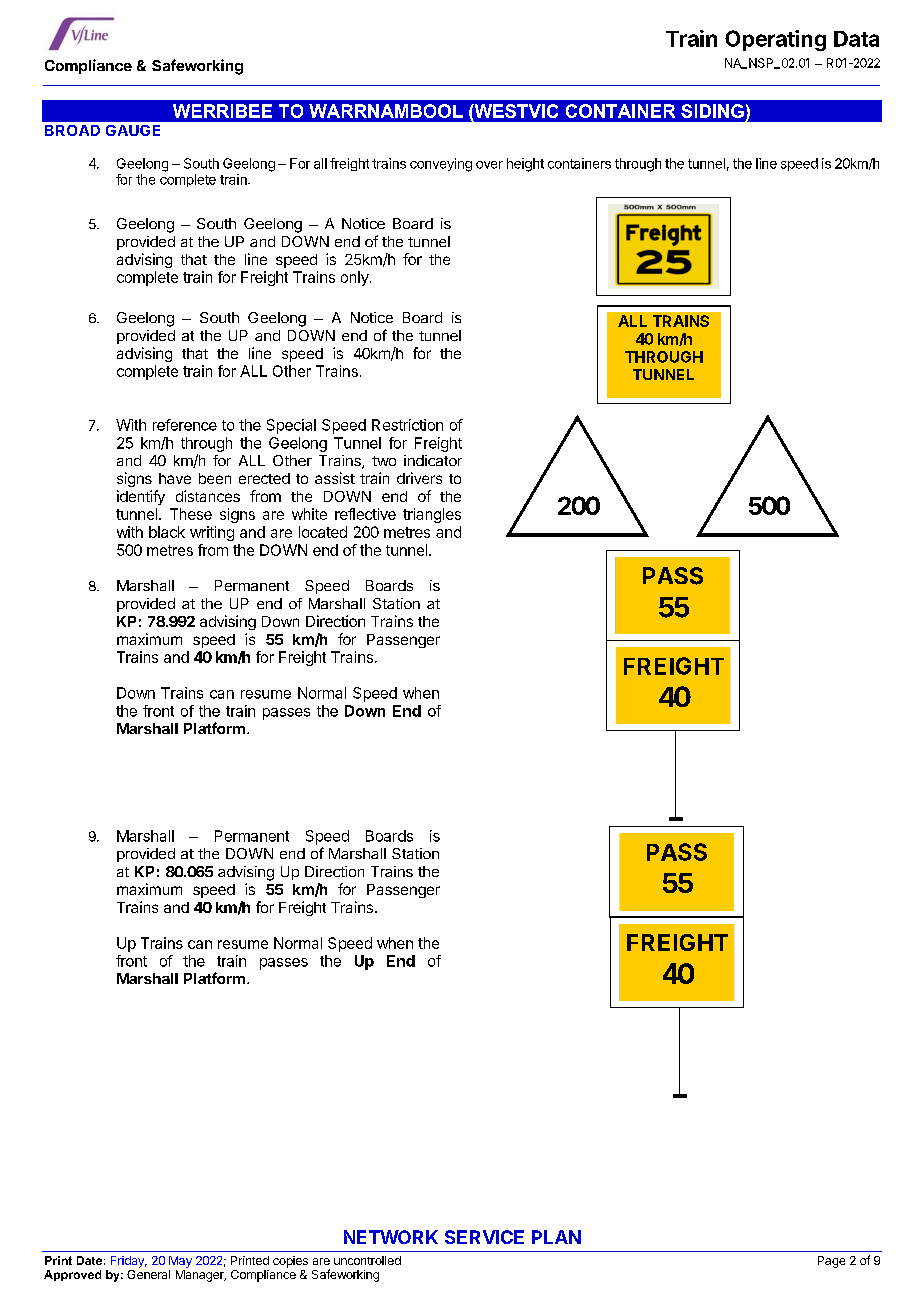 This page has width=924, height=1308. I want to click on Manager, so click(201, 1276).
